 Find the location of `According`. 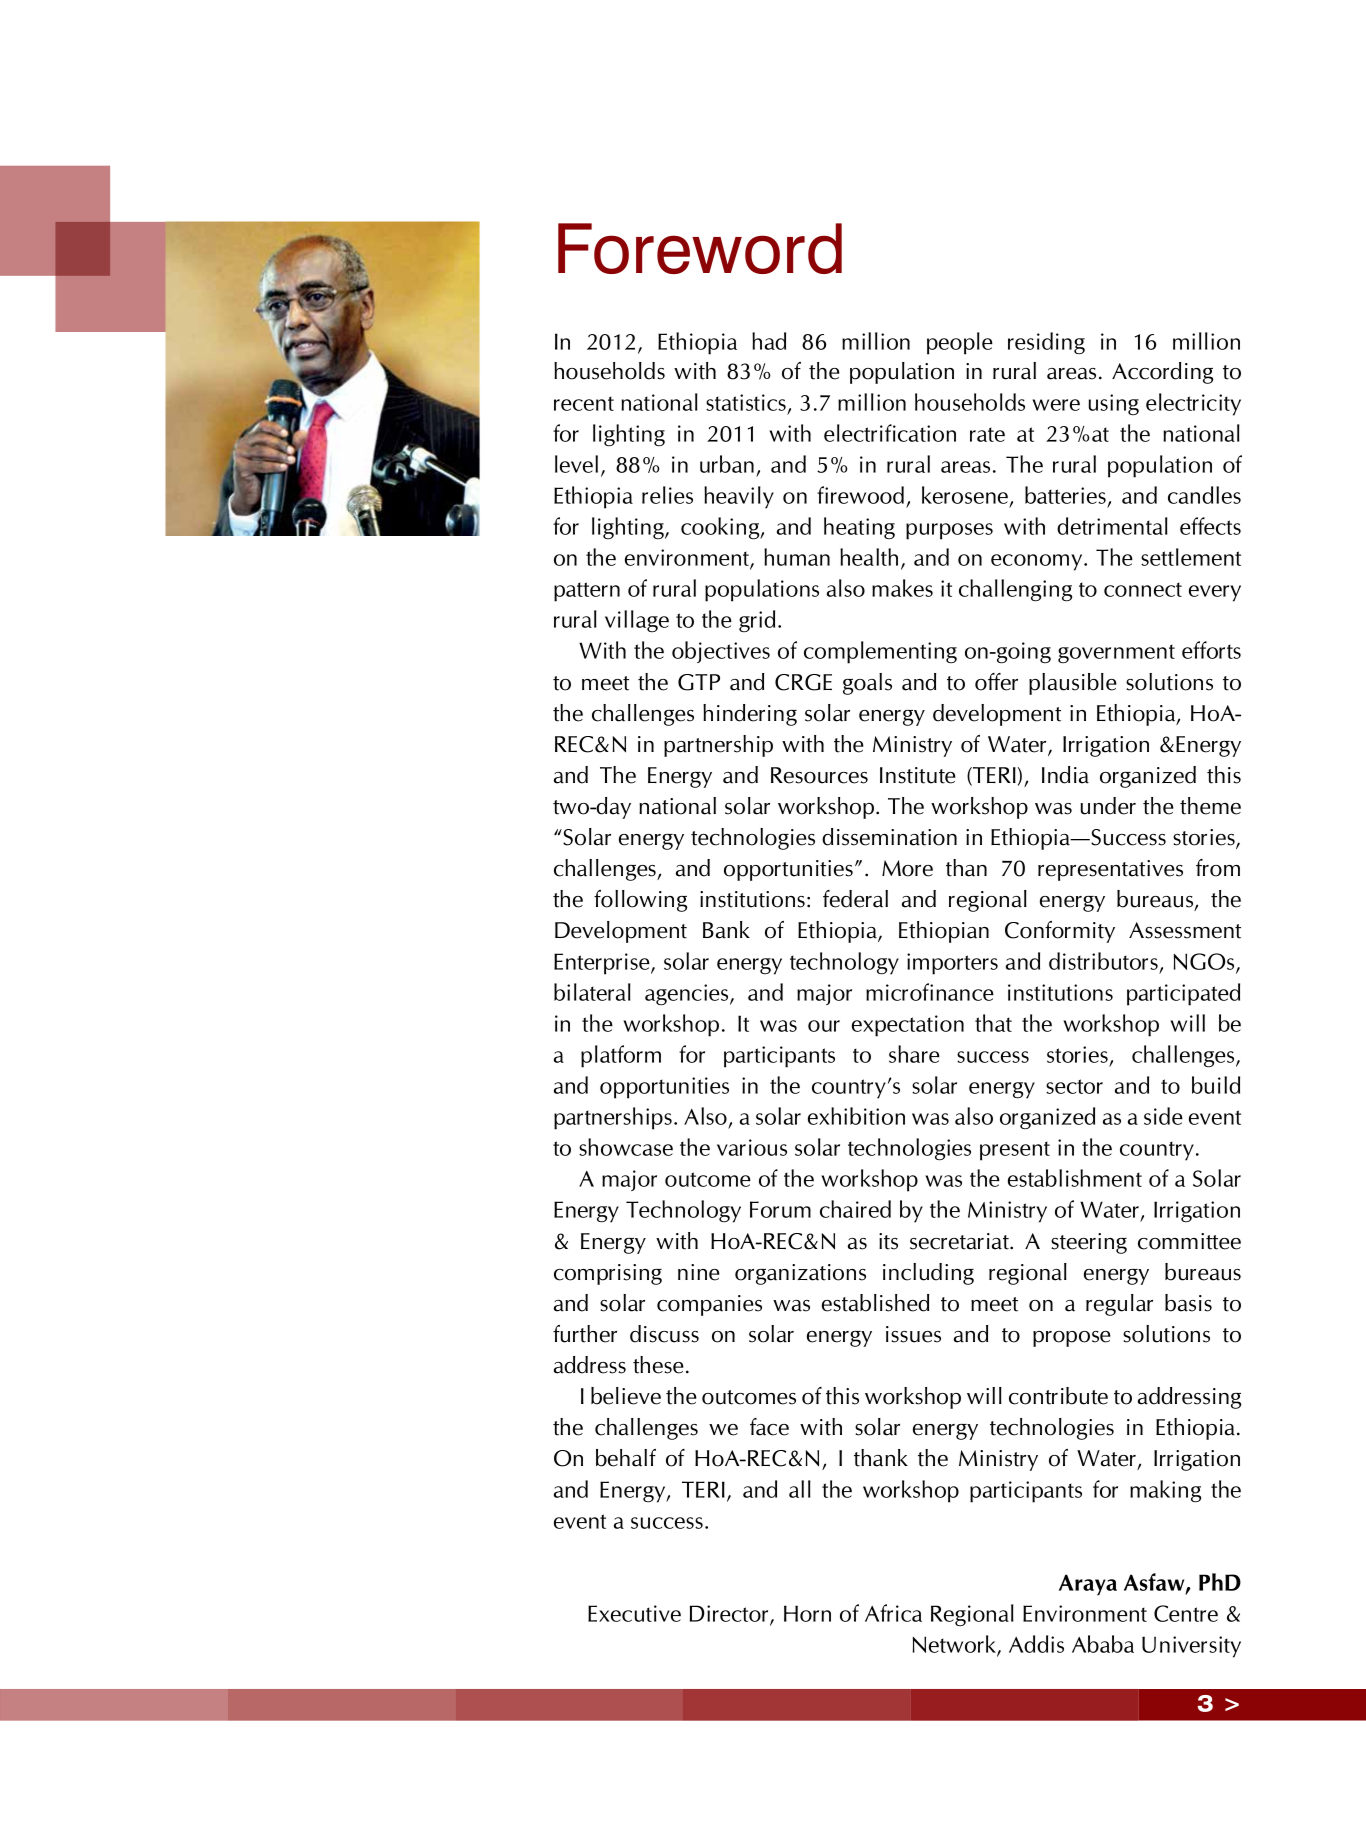

According is located at coordinates (1162, 373).
